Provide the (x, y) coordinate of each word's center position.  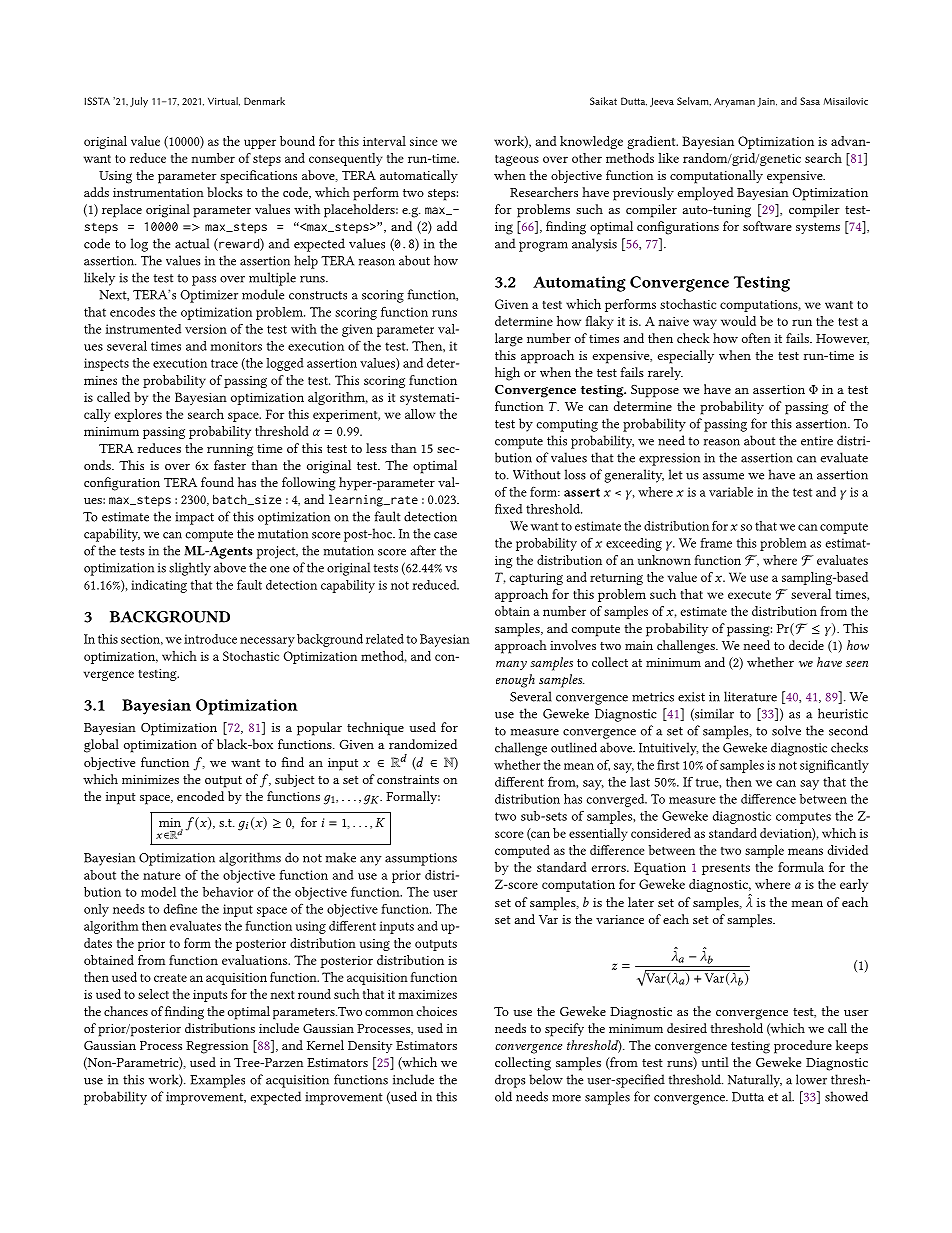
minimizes (150, 779)
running (230, 450)
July (139, 102)
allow (420, 414)
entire (817, 441)
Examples (217, 1081)
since (424, 141)
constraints (408, 779)
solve (786, 730)
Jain (767, 102)
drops (510, 1081)
